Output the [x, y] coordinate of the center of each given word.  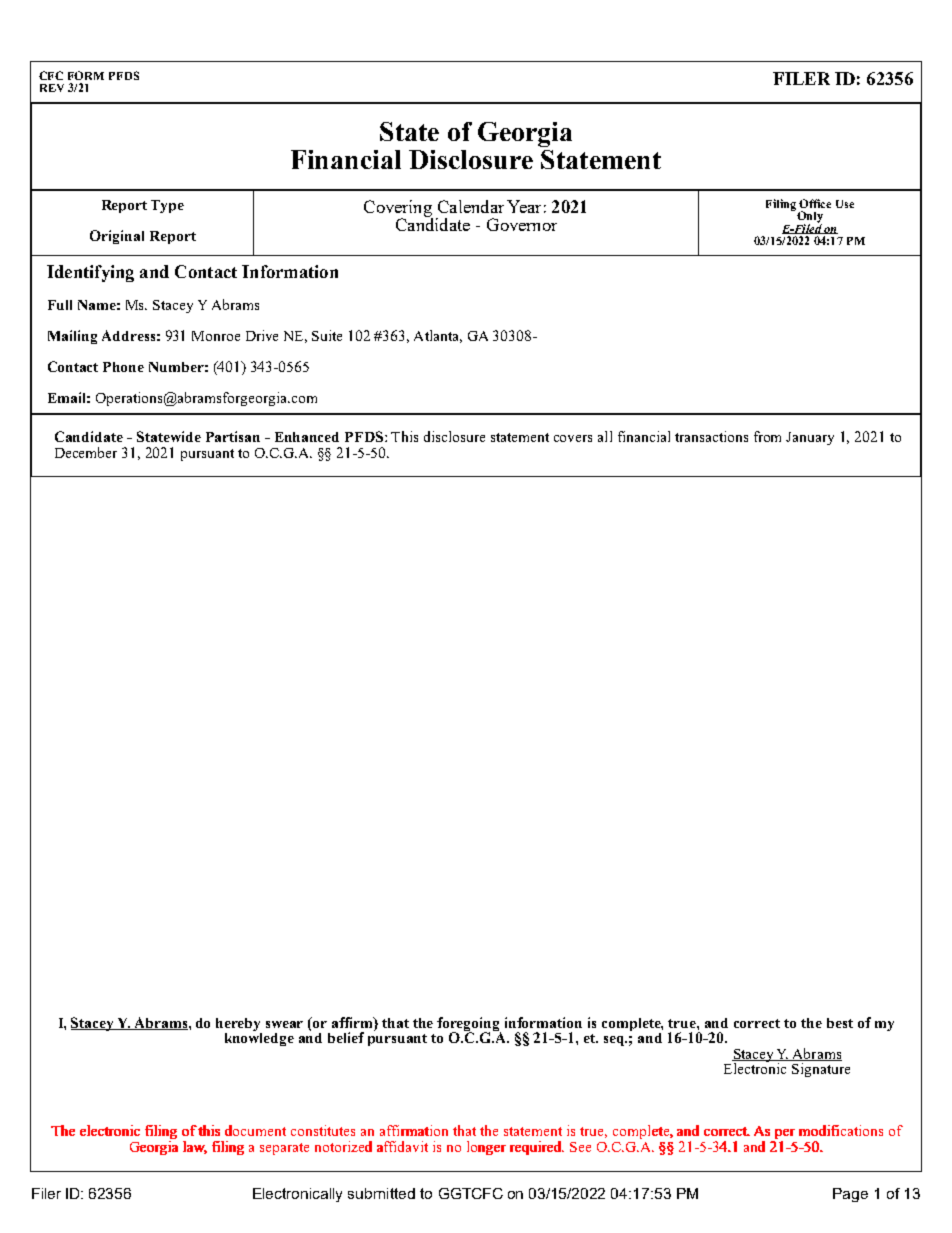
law [195, 1147]
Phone [123, 367]
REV [52, 88]
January [810, 438]
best [840, 1023]
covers [573, 438]
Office [815, 203]
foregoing [469, 1025]
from [767, 436]
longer [486, 1148]
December [86, 452]
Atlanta [438, 336]
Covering [398, 209]
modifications [841, 1130]
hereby [238, 1024]
